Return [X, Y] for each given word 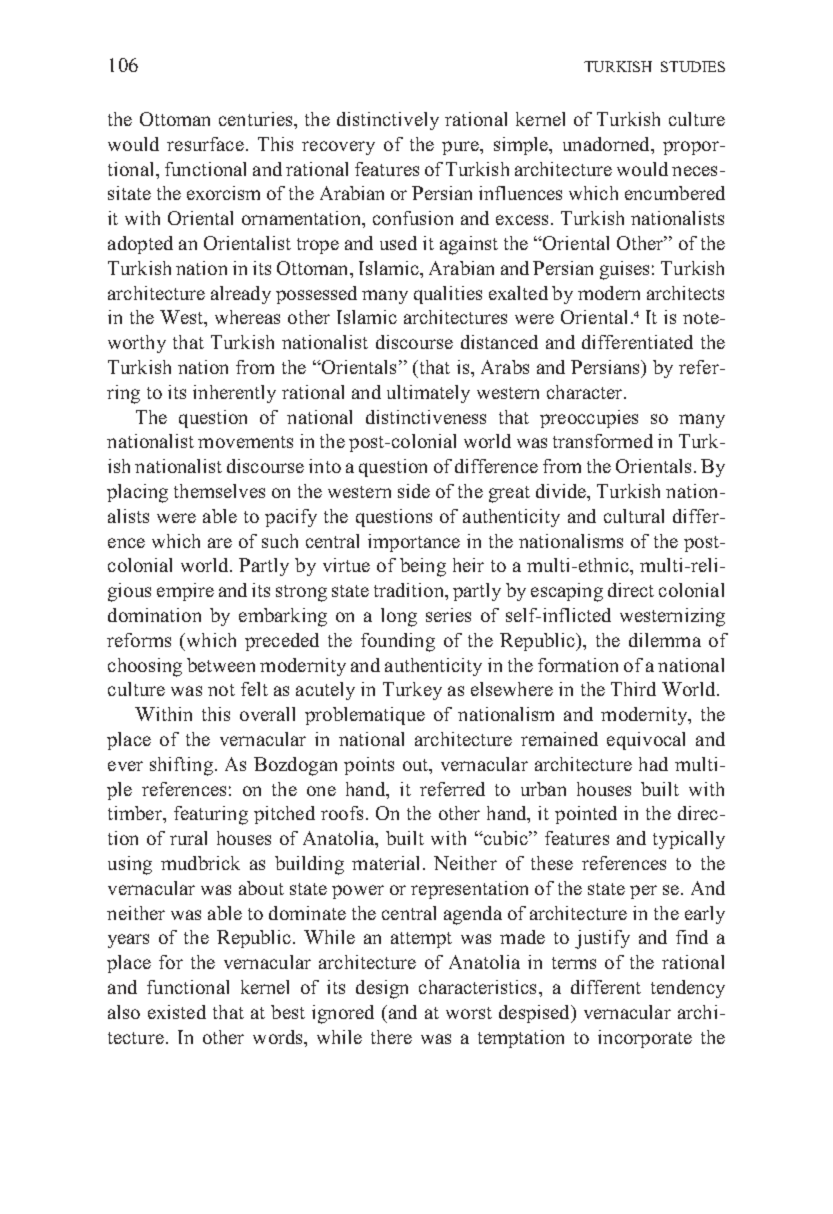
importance [414, 543]
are [220, 543]
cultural [634, 516]
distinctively [388, 121]
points [369, 766]
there [391, 1037]
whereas [247, 317]
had [653, 764]
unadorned [607, 144]
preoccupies [589, 419]
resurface [205, 144]
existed [177, 1012]
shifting [181, 766]
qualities [448, 295]
